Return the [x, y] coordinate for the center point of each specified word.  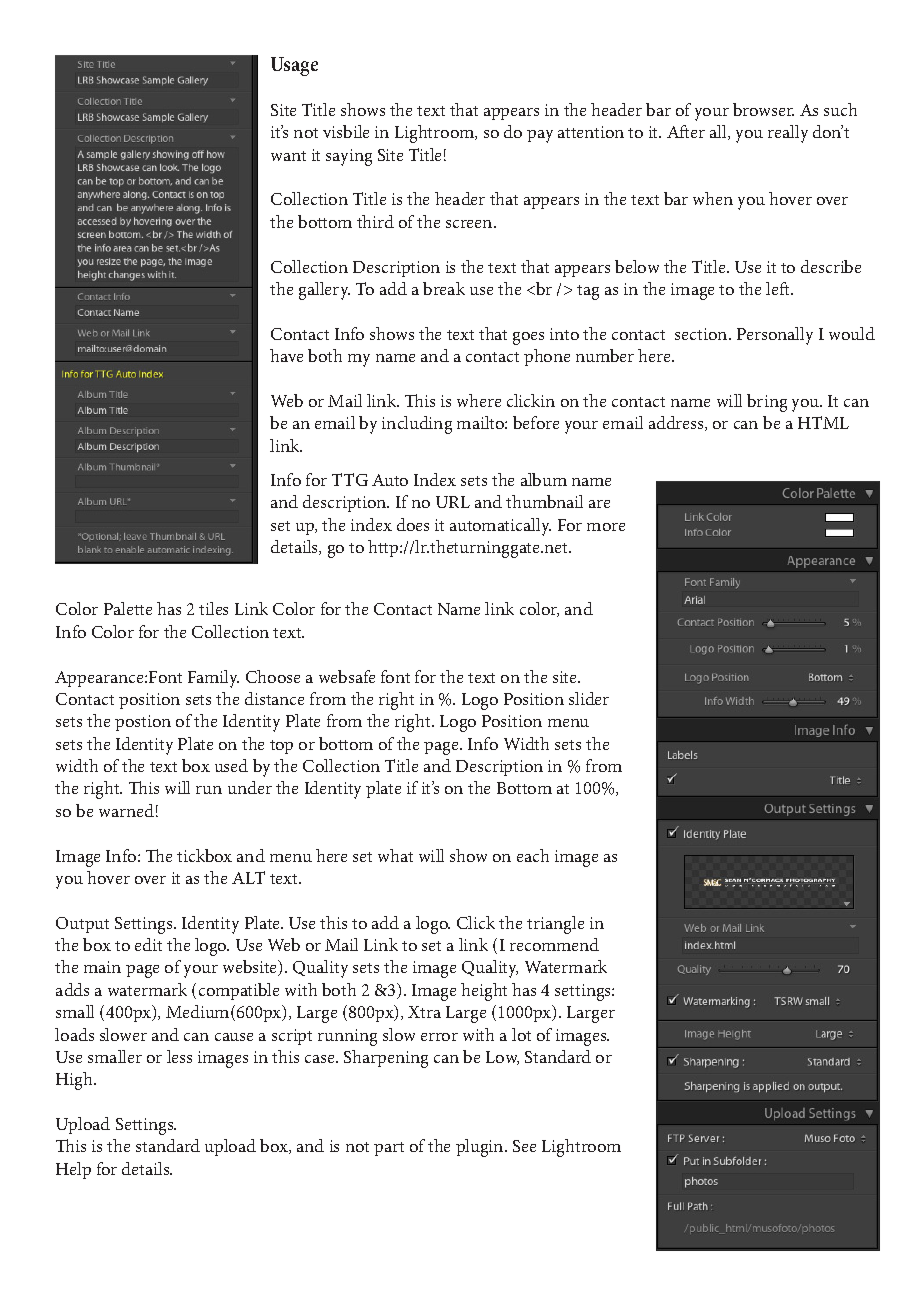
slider [589, 698]
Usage [294, 66]
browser [763, 109]
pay [540, 136]
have [286, 355]
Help [73, 1170]
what [395, 855]
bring [767, 403]
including [417, 425]
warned [126, 810]
